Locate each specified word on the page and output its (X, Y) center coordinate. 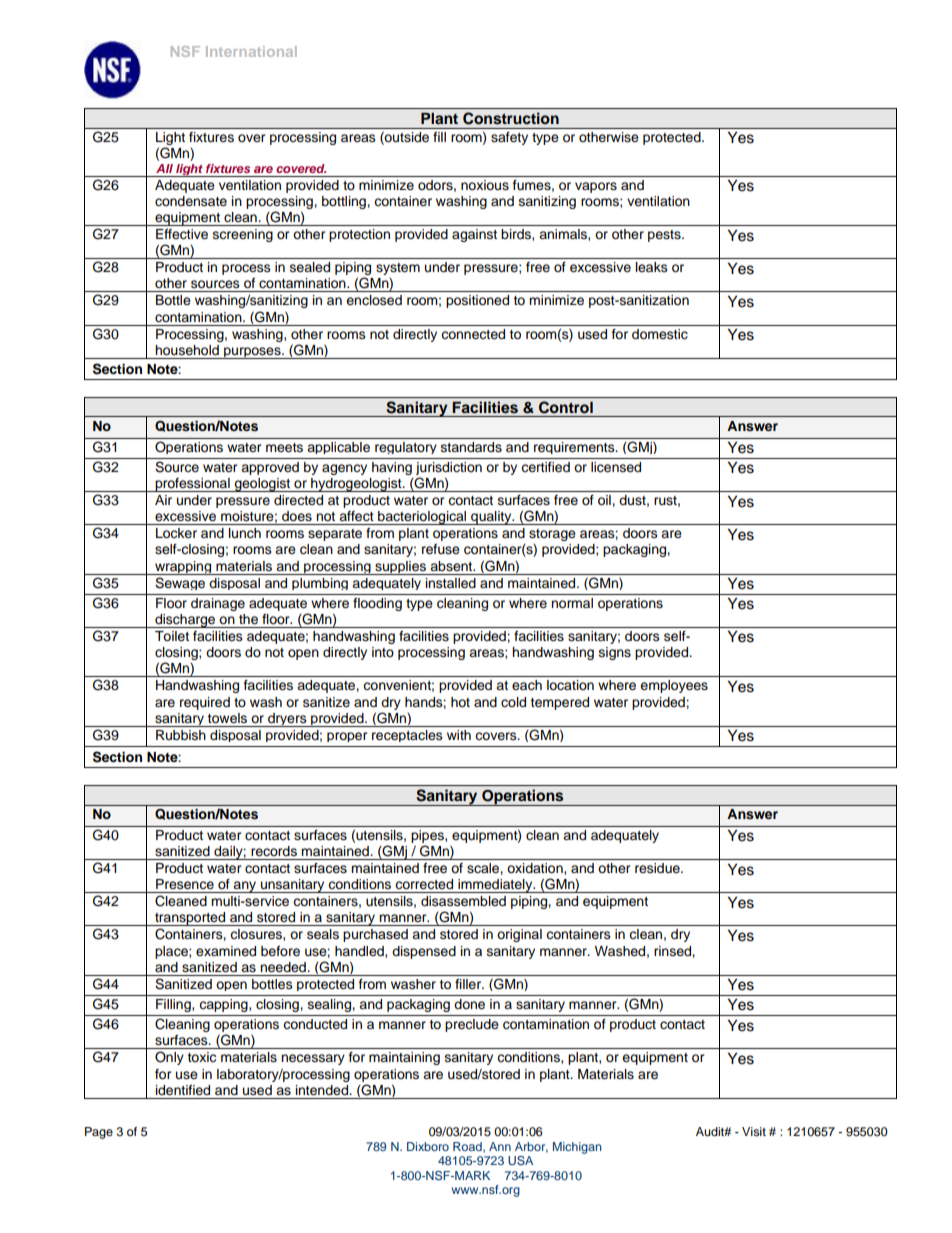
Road (468, 1147)
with (459, 735)
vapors (596, 187)
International (251, 51)
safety (509, 138)
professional (192, 485)
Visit (754, 1131)
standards (471, 447)
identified (183, 1090)
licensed (616, 467)
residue (658, 868)
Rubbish (181, 735)
